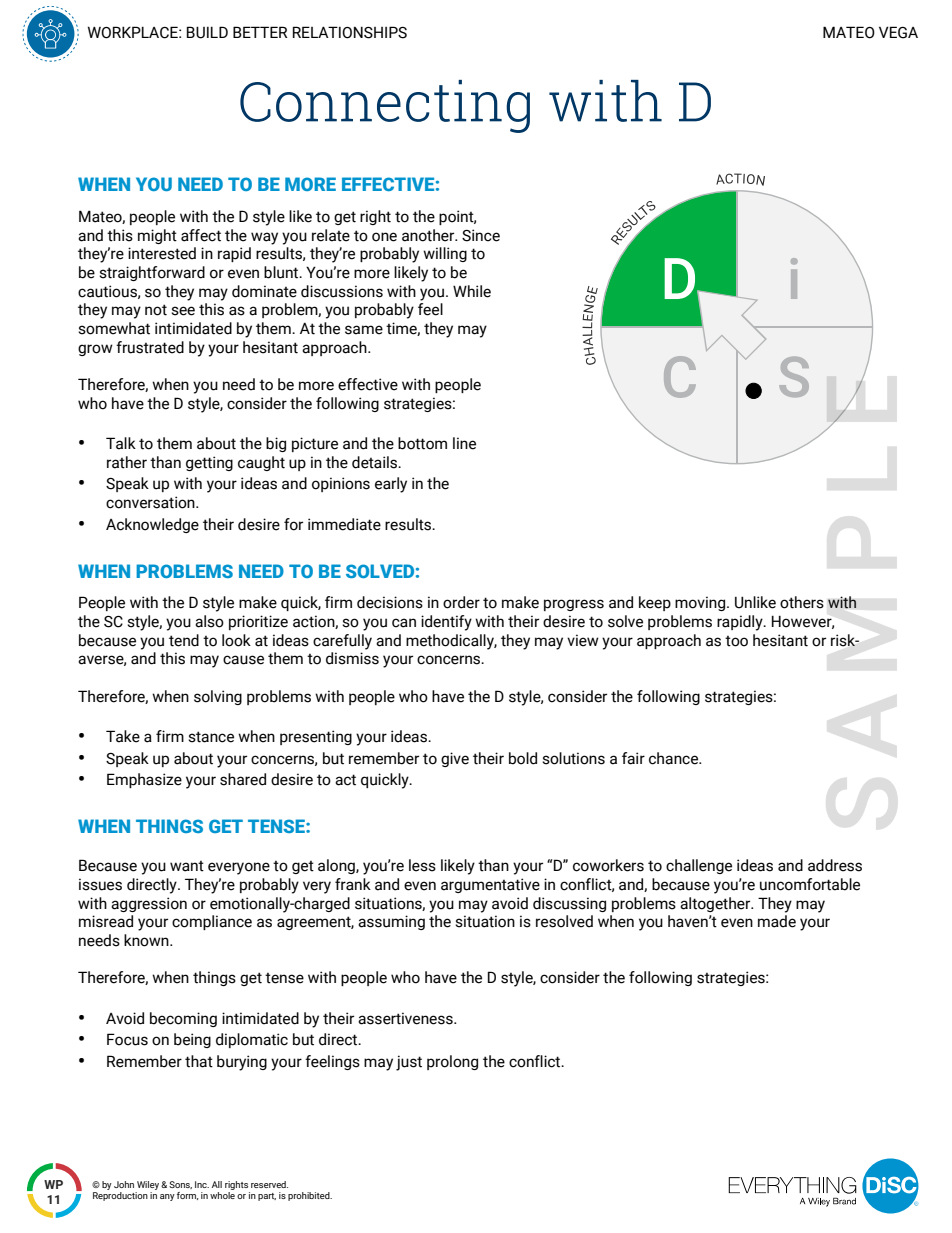 This screenshot has height=1233, width=952. Describe the element at coordinates (187, 1196) in the screenshot. I see `form` at that location.
